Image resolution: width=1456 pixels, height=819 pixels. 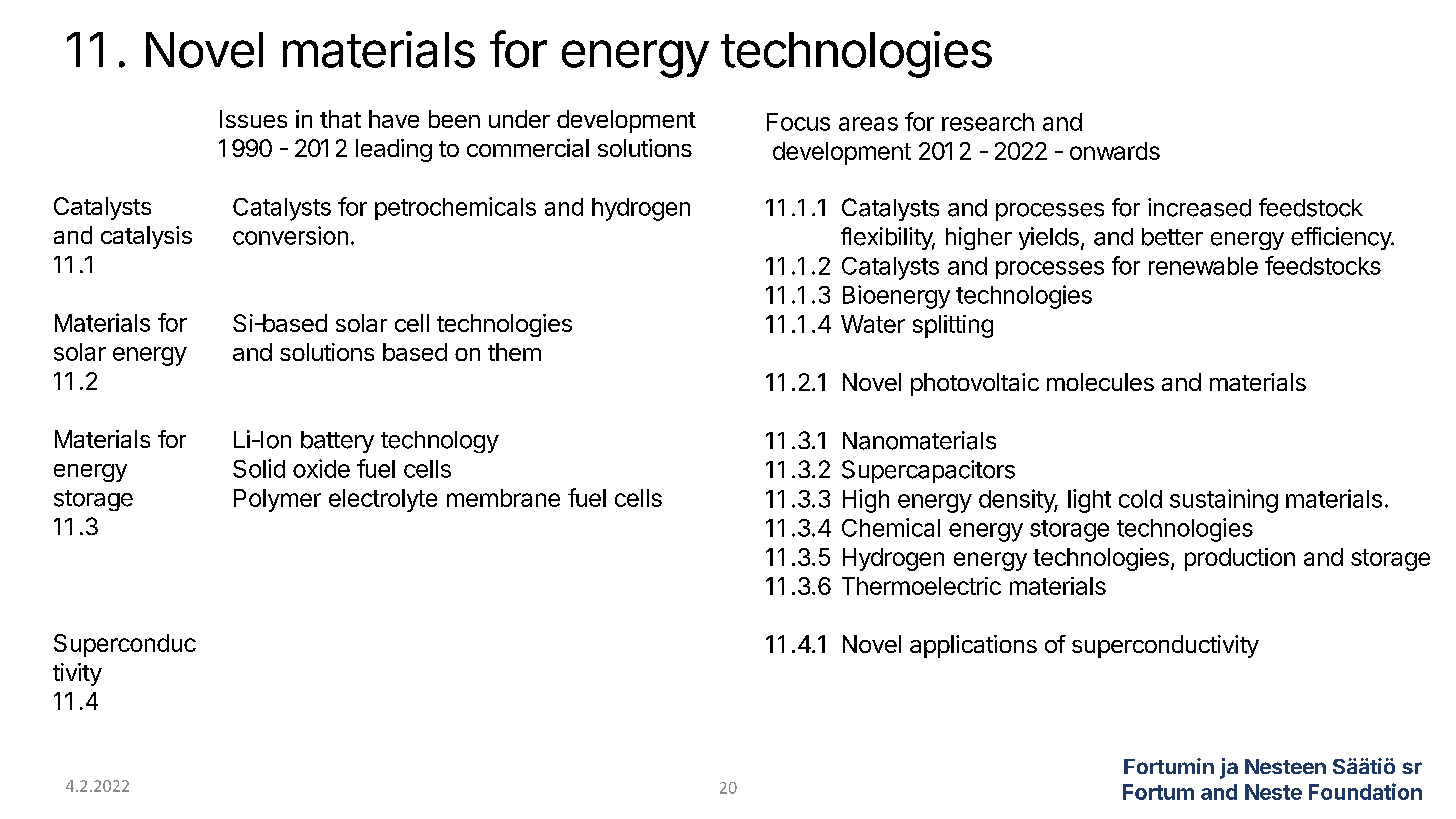 What do you see at coordinates (928, 471) in the document?
I see `Supercapacitors` at bounding box center [928, 471].
